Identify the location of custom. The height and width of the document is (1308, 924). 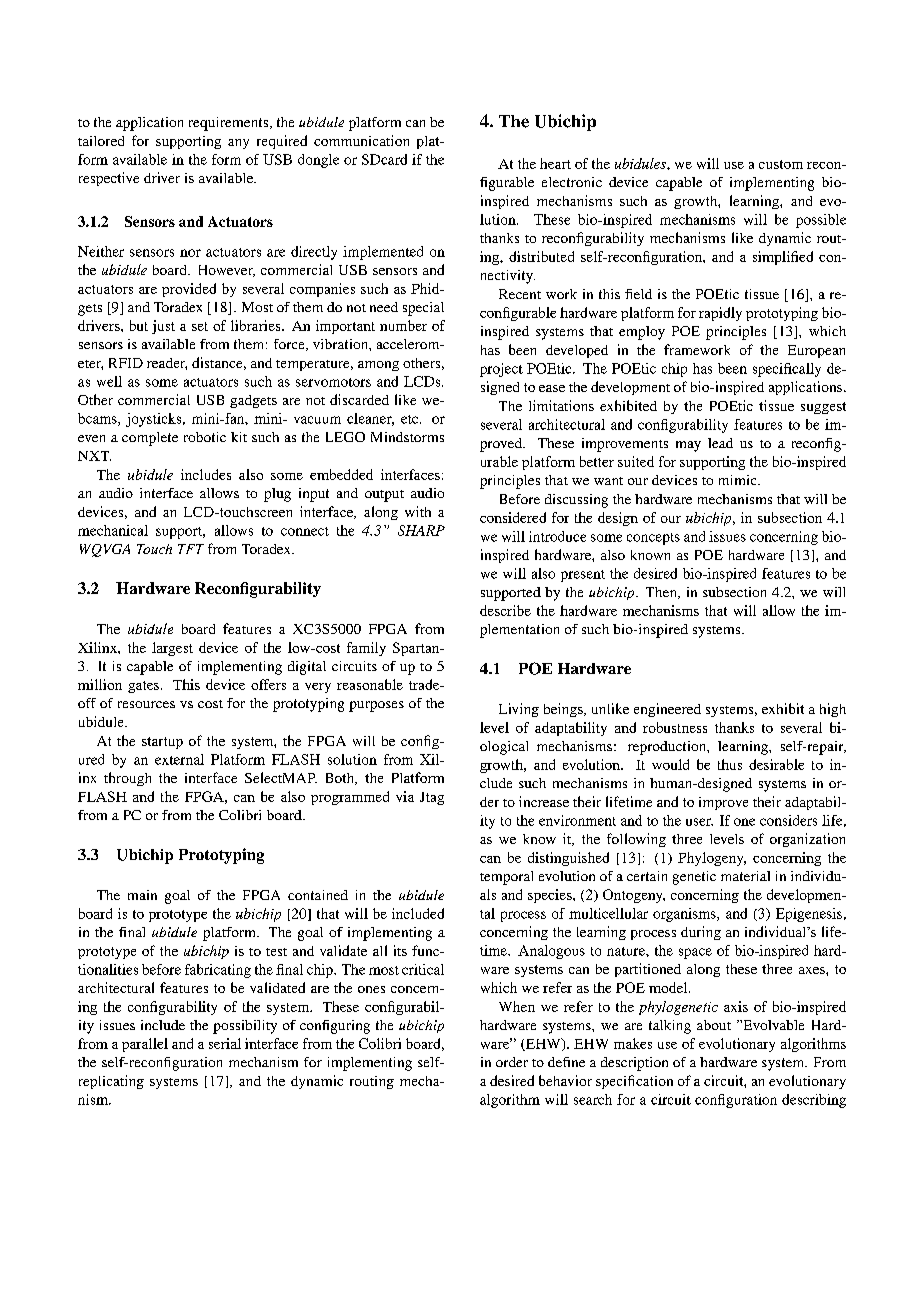
(781, 164).
